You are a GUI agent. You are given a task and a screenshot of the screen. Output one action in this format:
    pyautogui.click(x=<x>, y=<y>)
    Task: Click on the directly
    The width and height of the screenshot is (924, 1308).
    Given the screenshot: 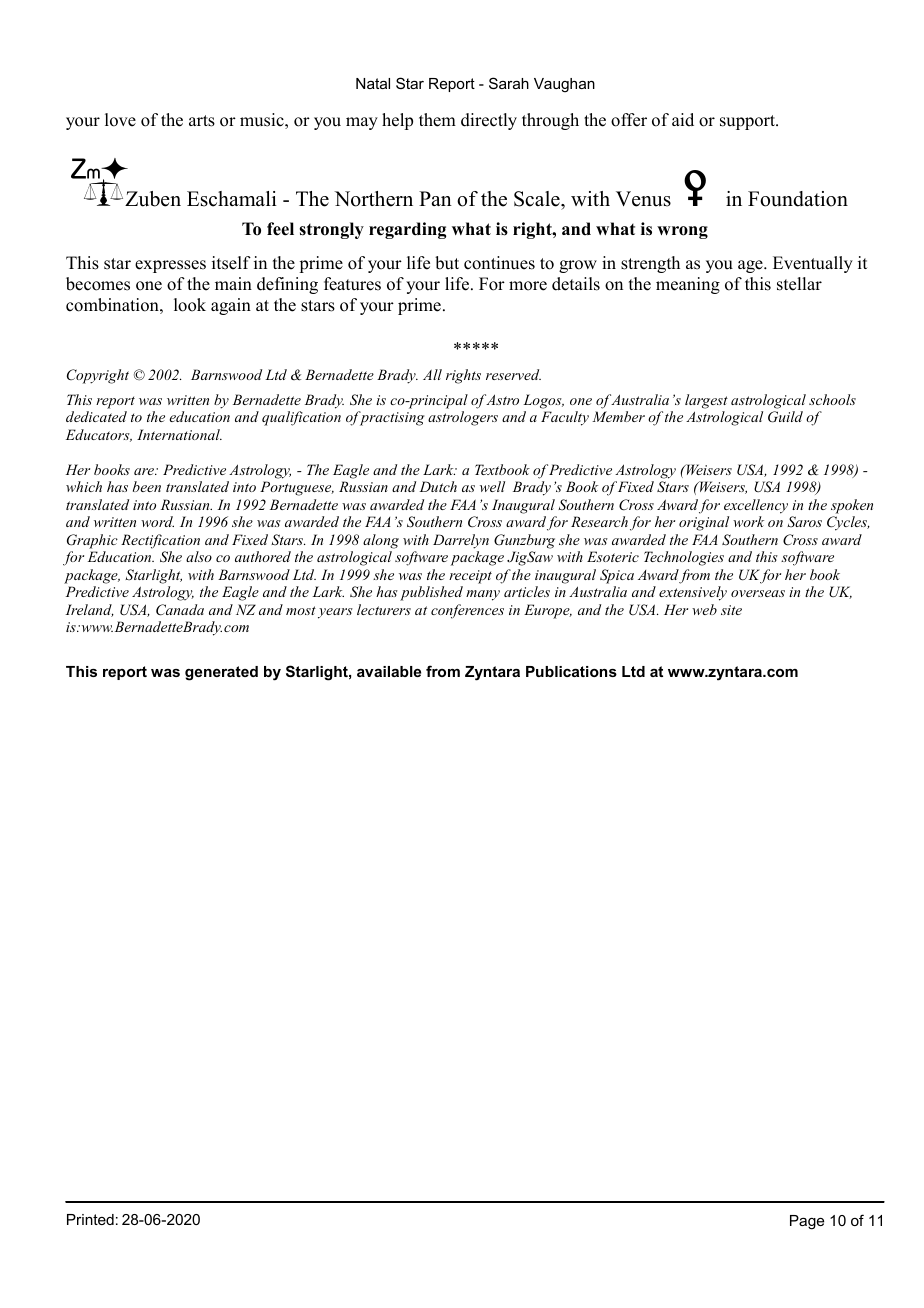 What is the action you would take?
    pyautogui.click(x=489, y=121)
